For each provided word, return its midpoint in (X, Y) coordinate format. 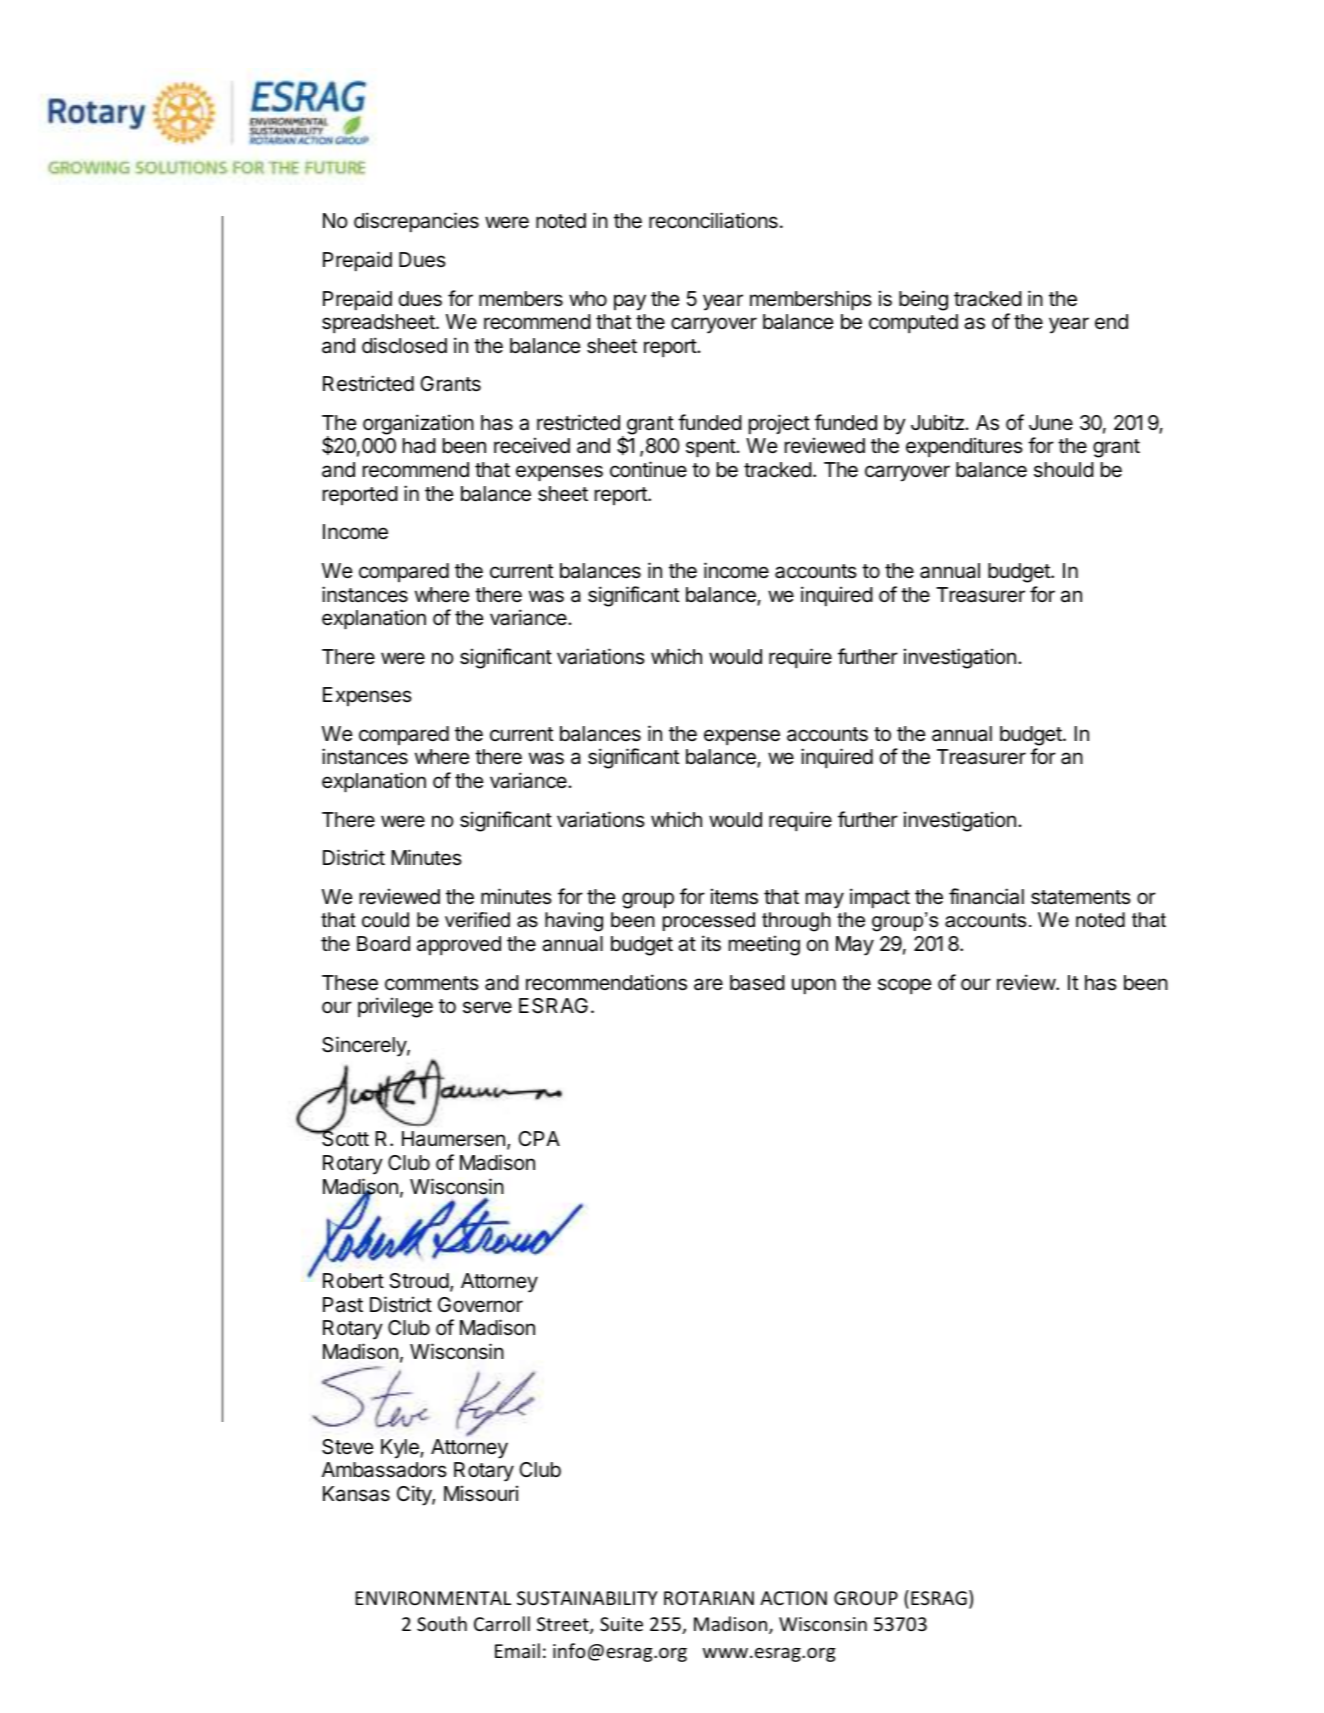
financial (986, 896)
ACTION (793, 1598)
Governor (480, 1305)
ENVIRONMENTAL (433, 1598)
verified (477, 920)
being (923, 300)
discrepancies (416, 222)
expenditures (964, 447)
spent (711, 448)
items (734, 896)
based (757, 983)
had (419, 446)
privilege (395, 1007)
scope (905, 986)
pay (630, 302)
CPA (539, 1138)
